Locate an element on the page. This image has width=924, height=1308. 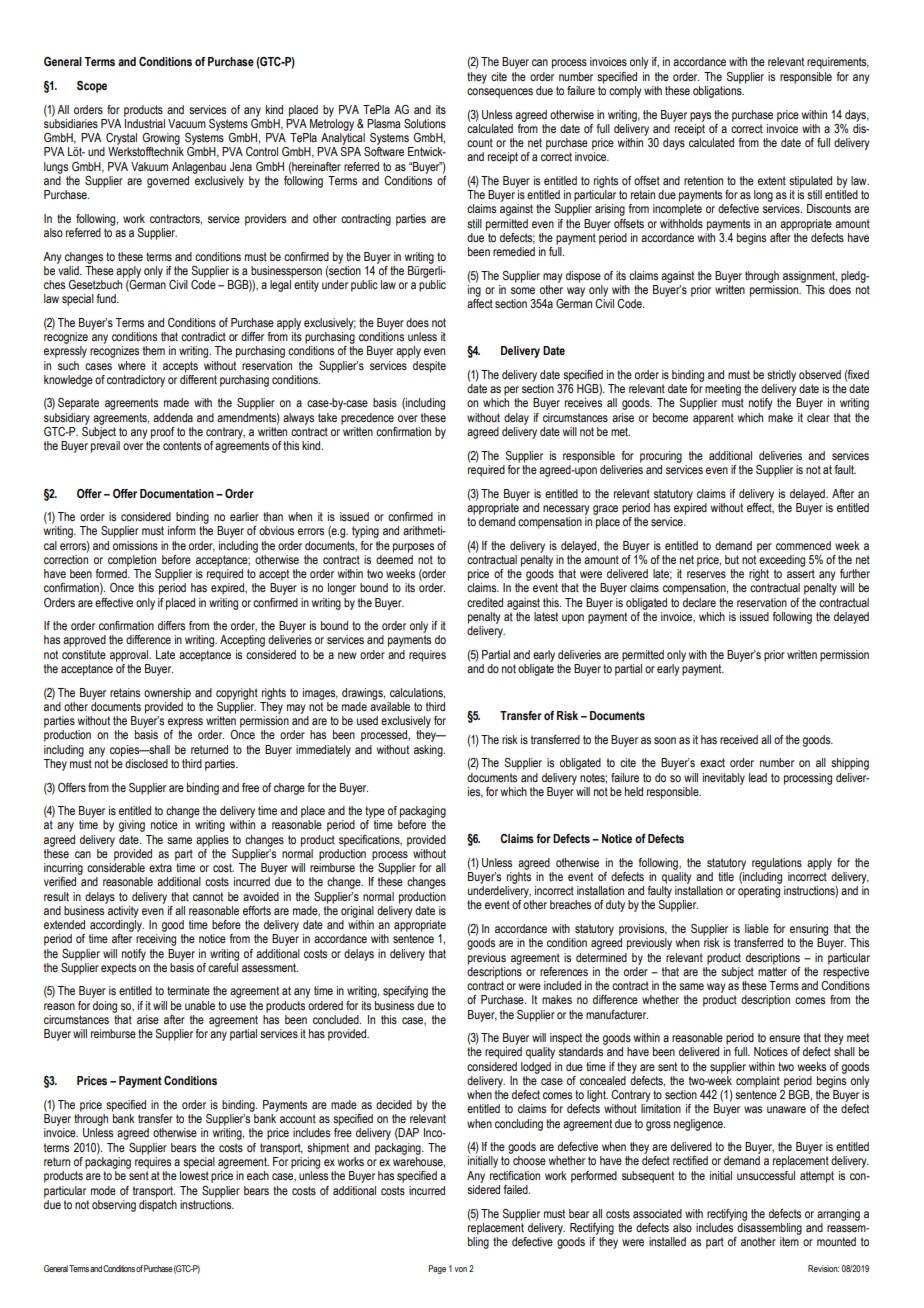
extra is located at coordinates (160, 867).
